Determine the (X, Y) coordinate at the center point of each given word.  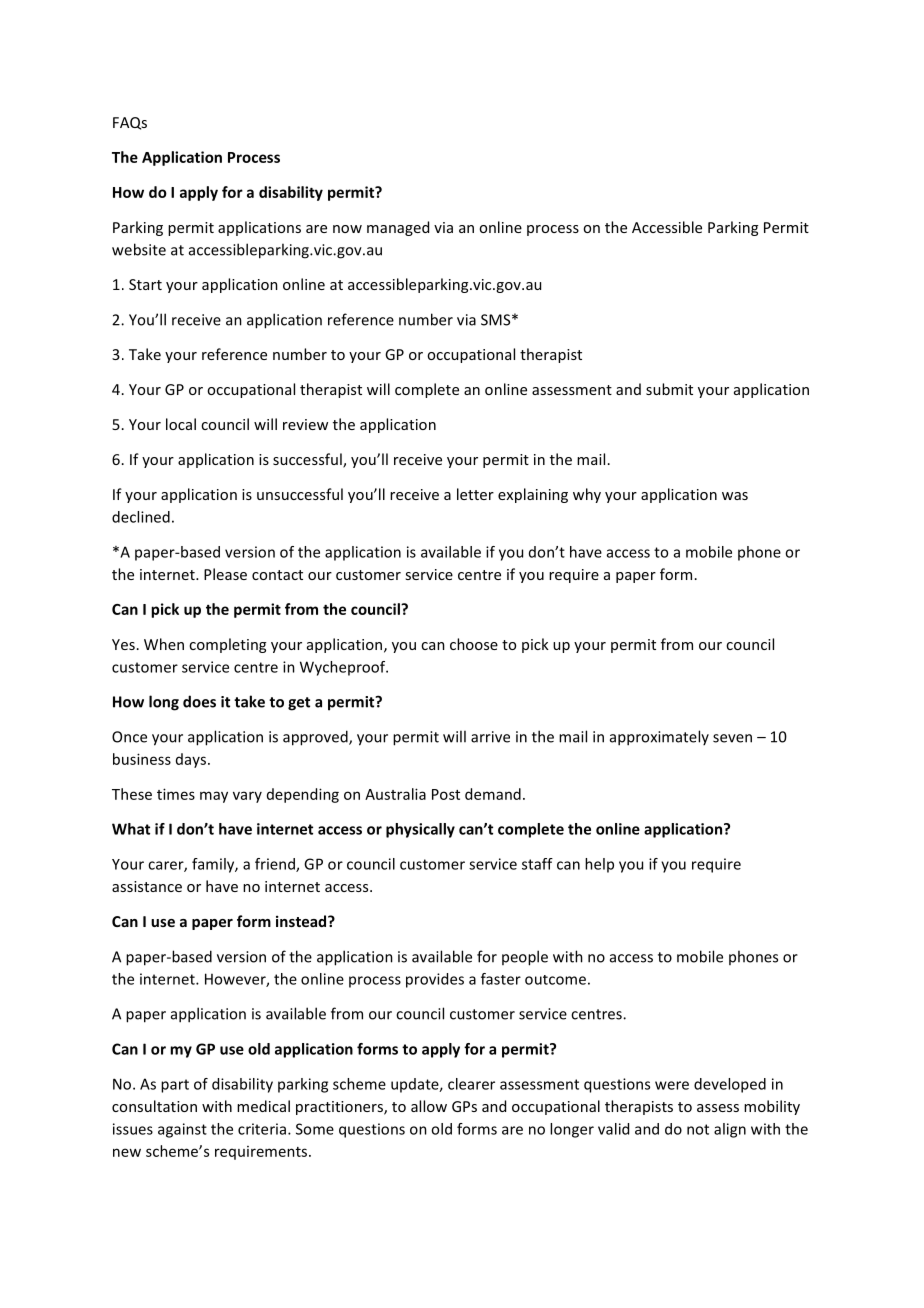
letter (475, 494)
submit (669, 389)
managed (398, 228)
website (139, 249)
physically (420, 830)
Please (225, 574)
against (182, 1130)
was (735, 496)
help (599, 865)
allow (429, 1106)
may (214, 797)
